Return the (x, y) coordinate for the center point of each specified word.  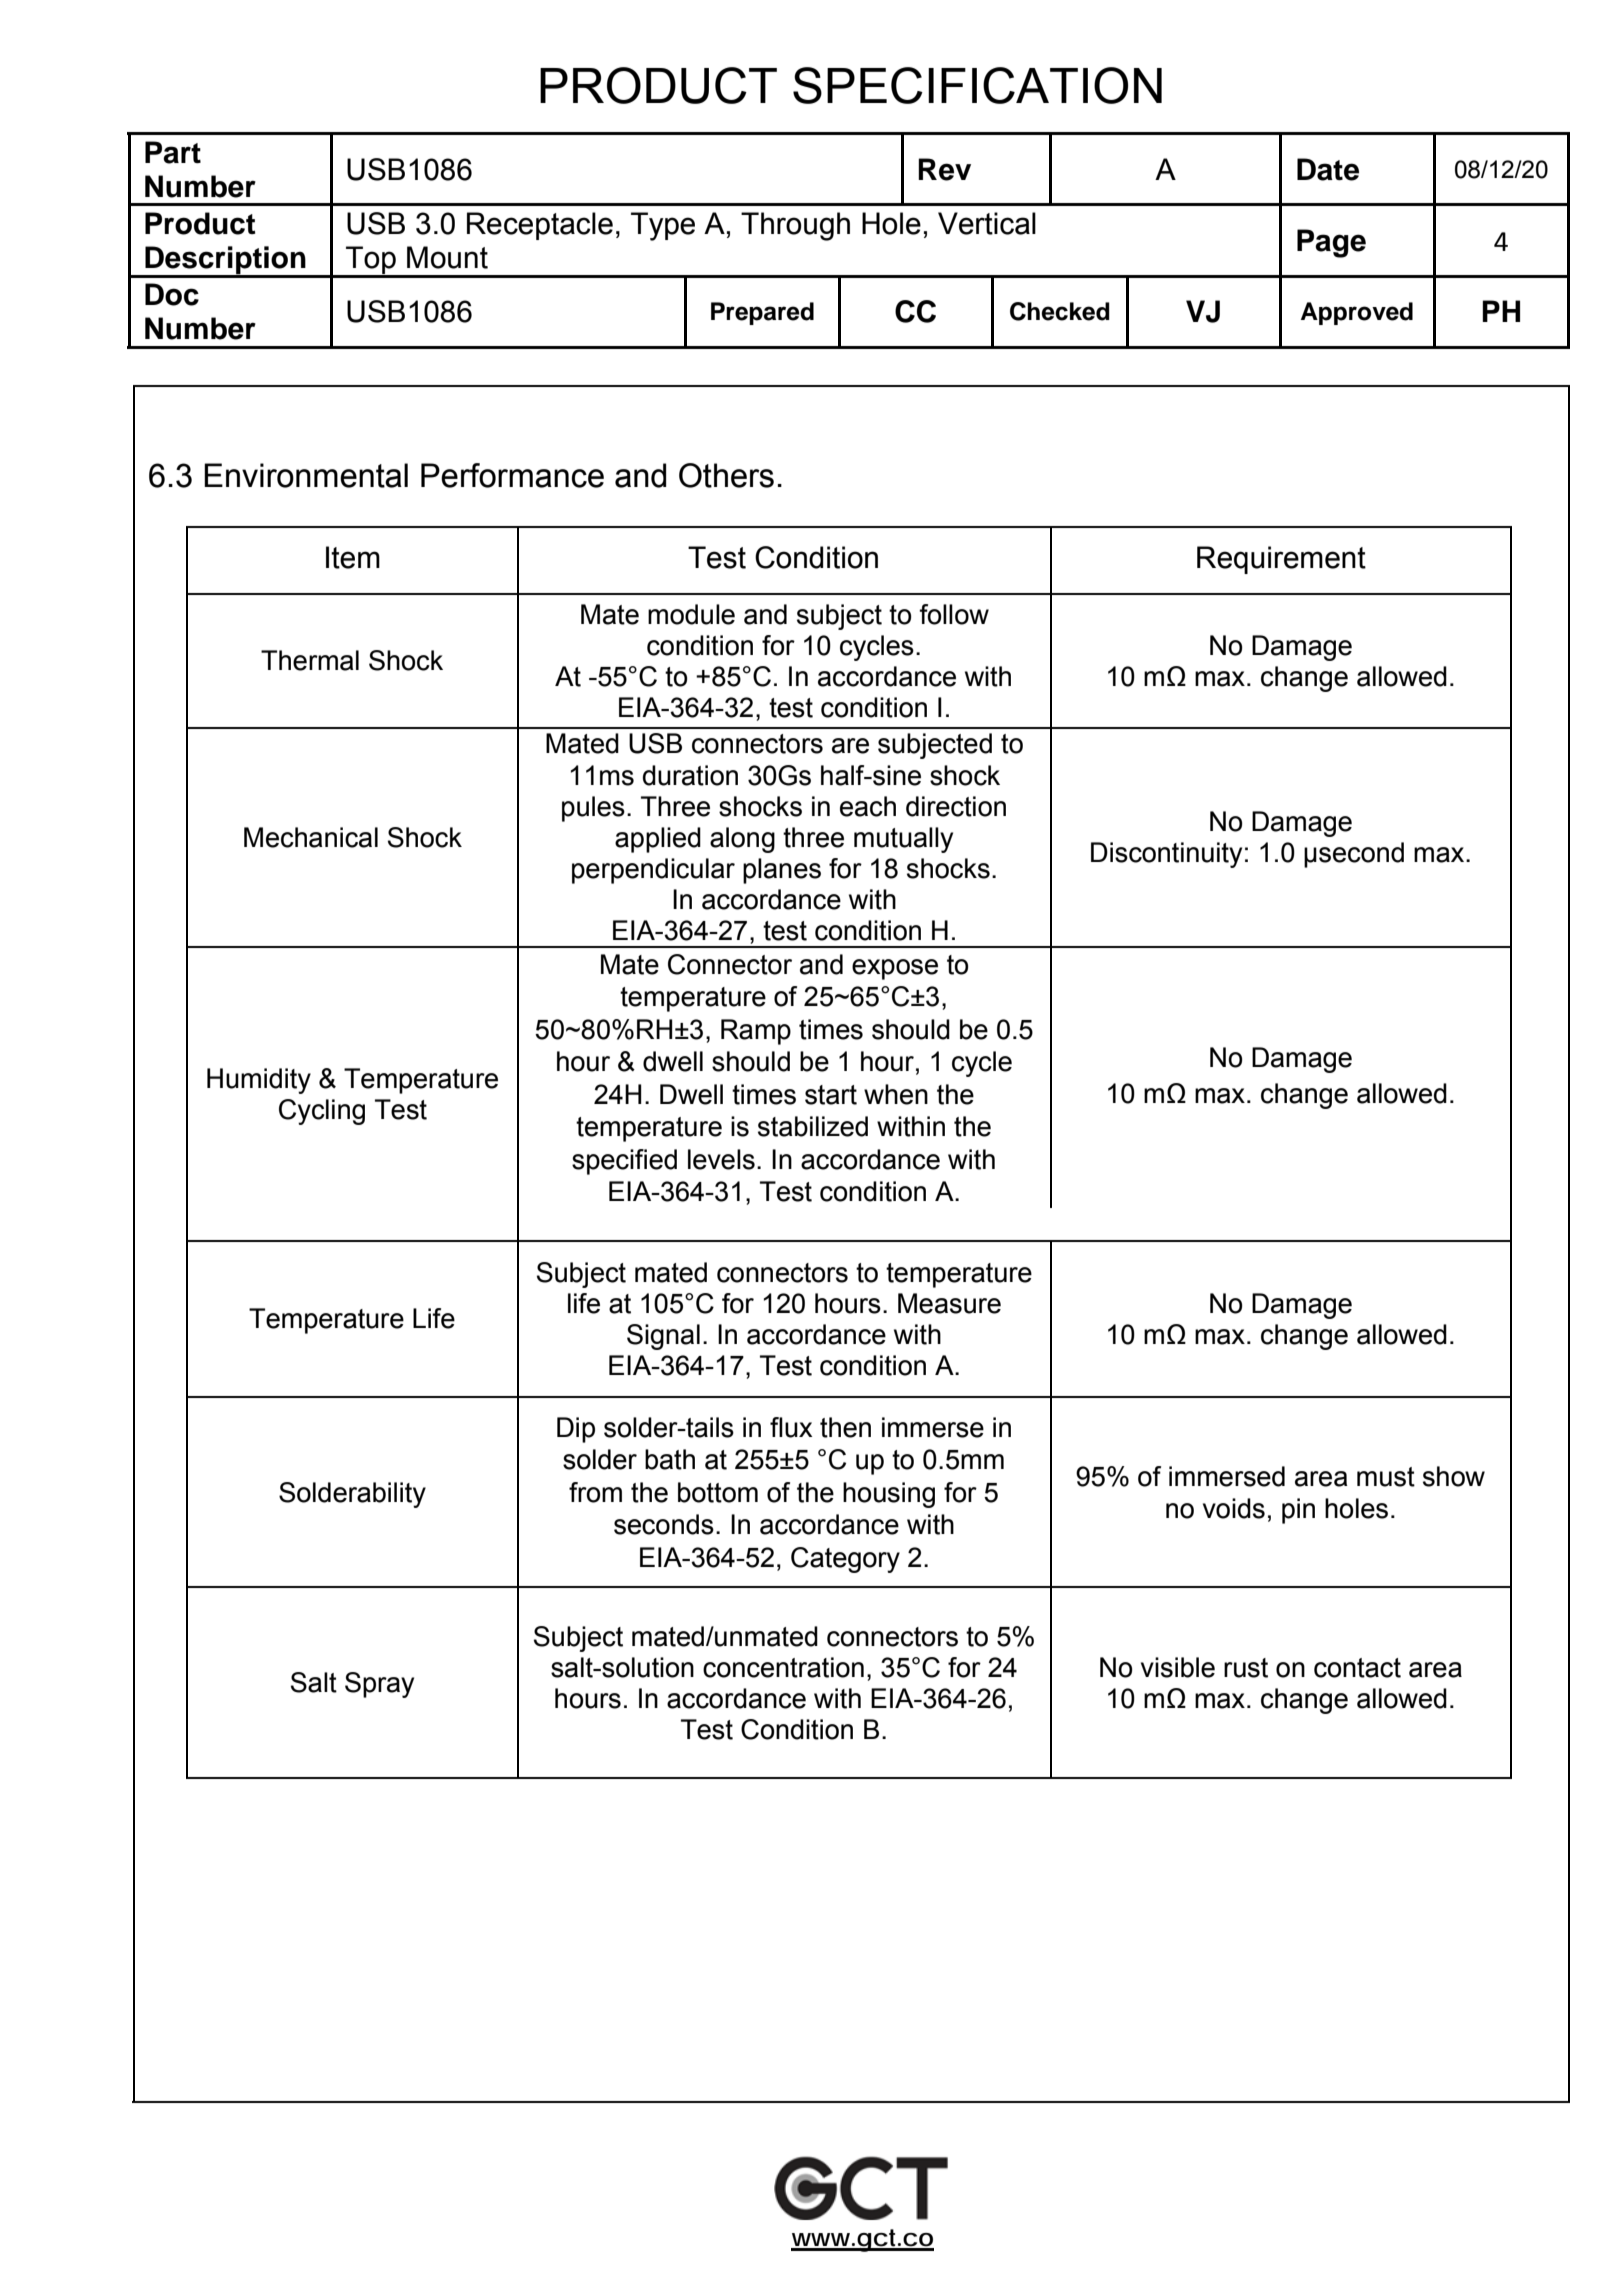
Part (173, 152)
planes (782, 871)
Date (1328, 169)
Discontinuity (1166, 855)
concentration (783, 1667)
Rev (944, 169)
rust (1246, 1668)
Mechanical (311, 837)
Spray (379, 1685)
